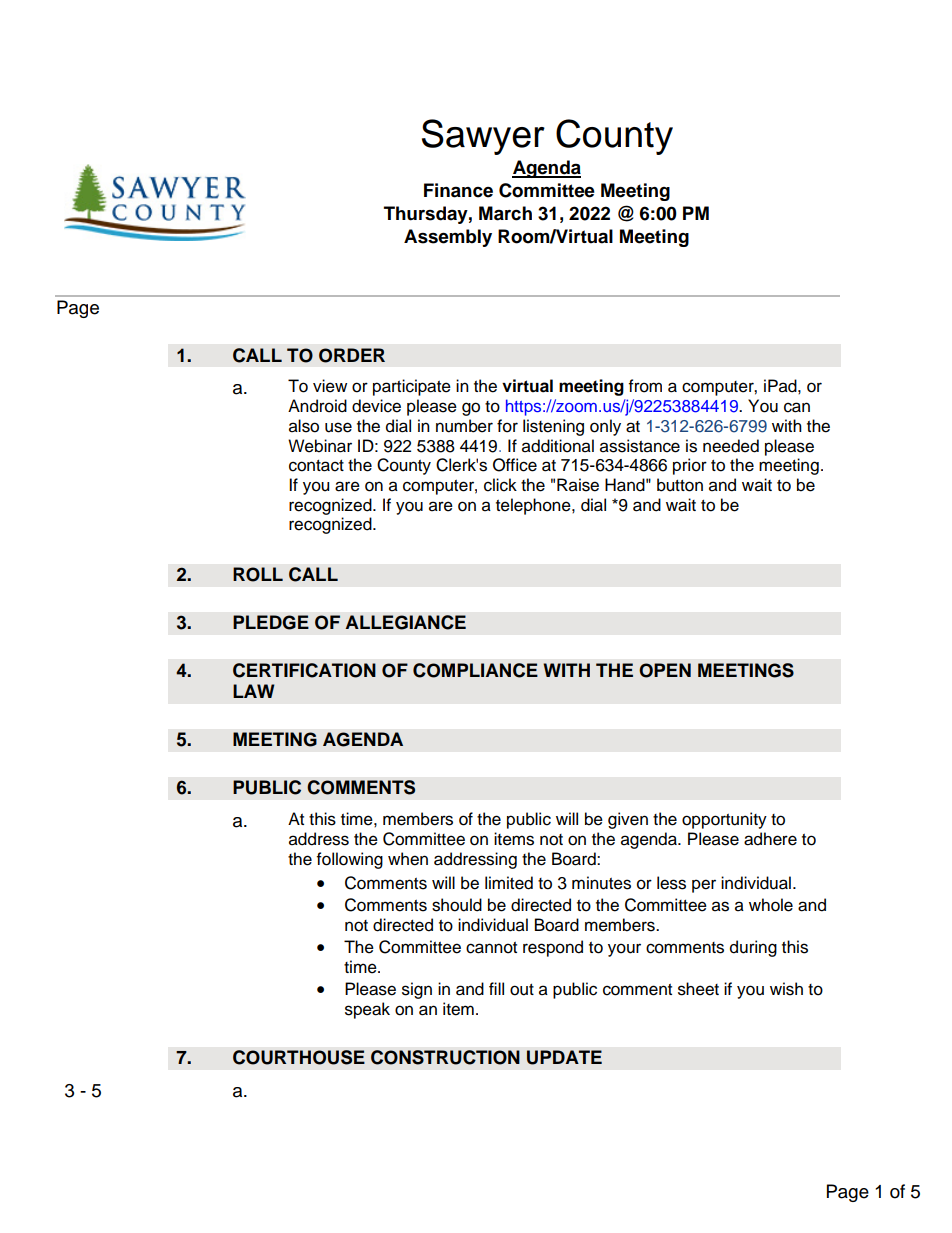  I want to click on limited, so click(509, 883).
